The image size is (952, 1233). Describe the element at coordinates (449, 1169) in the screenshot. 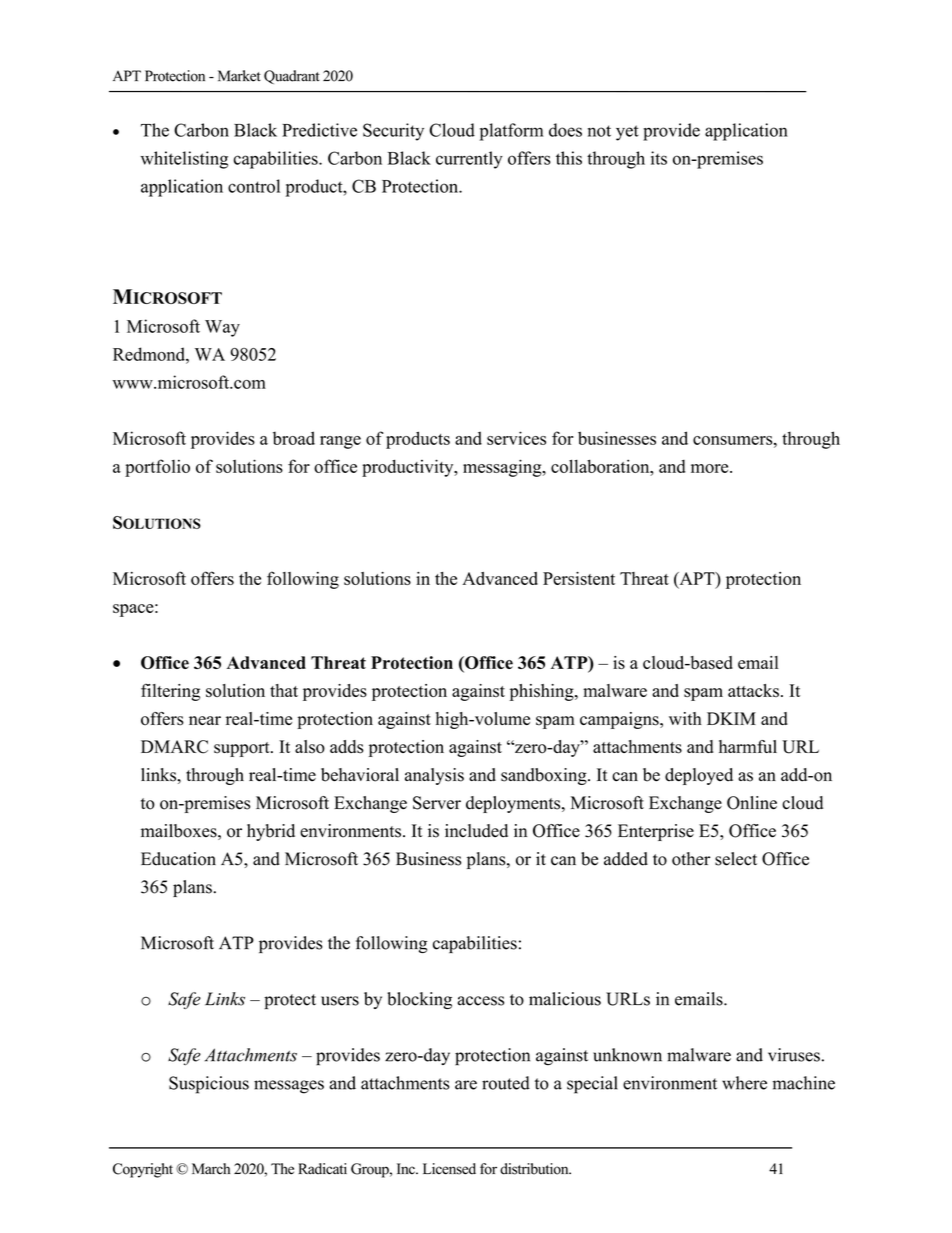

I see `Licensed` at that location.
